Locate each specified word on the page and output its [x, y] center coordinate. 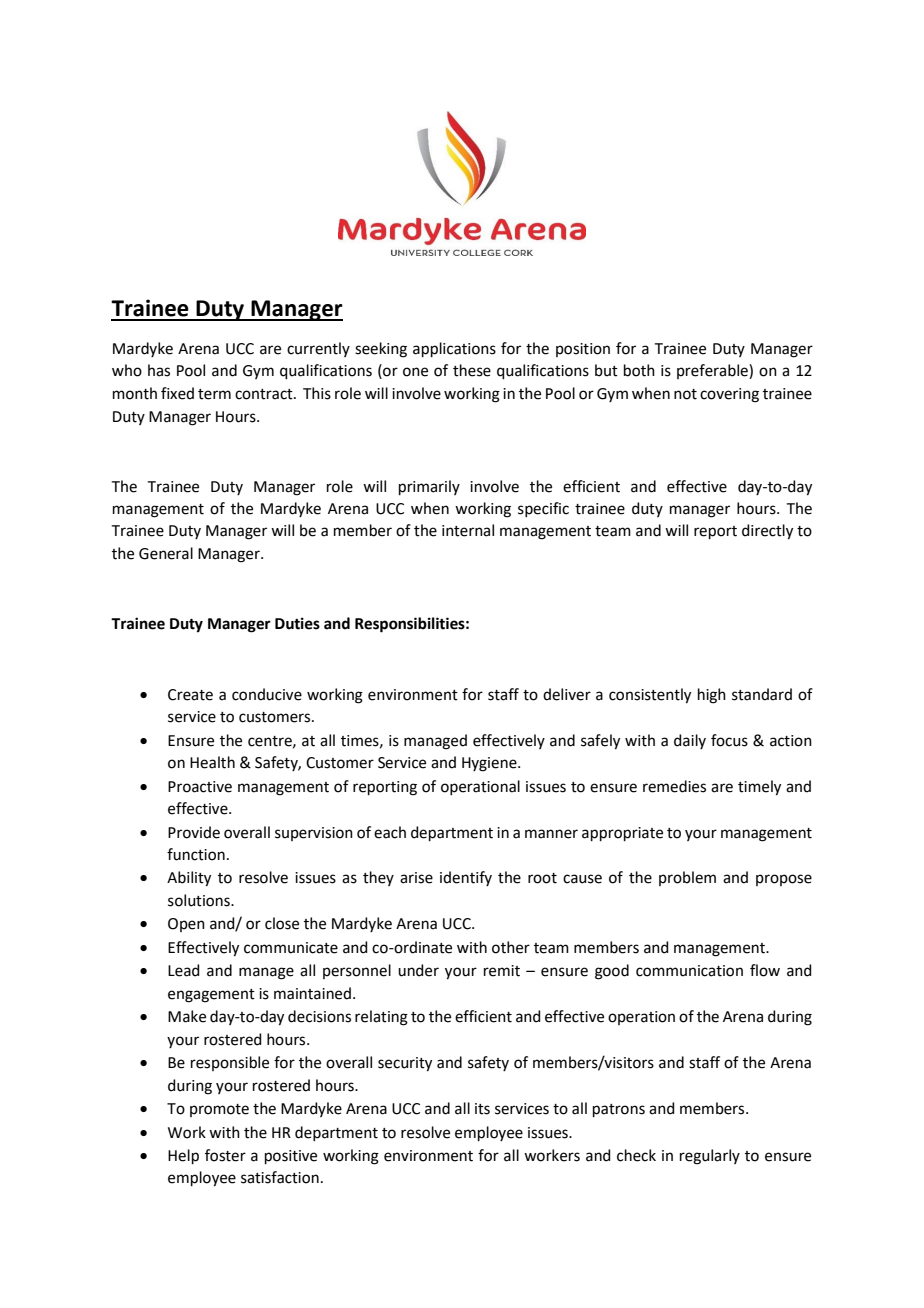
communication [689, 971]
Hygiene [490, 764]
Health [212, 762]
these [472, 370]
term [214, 394]
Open [186, 925]
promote [219, 1110]
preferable [713, 371]
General [166, 553]
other [511, 947]
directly [767, 532]
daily [690, 741]
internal [468, 530]
